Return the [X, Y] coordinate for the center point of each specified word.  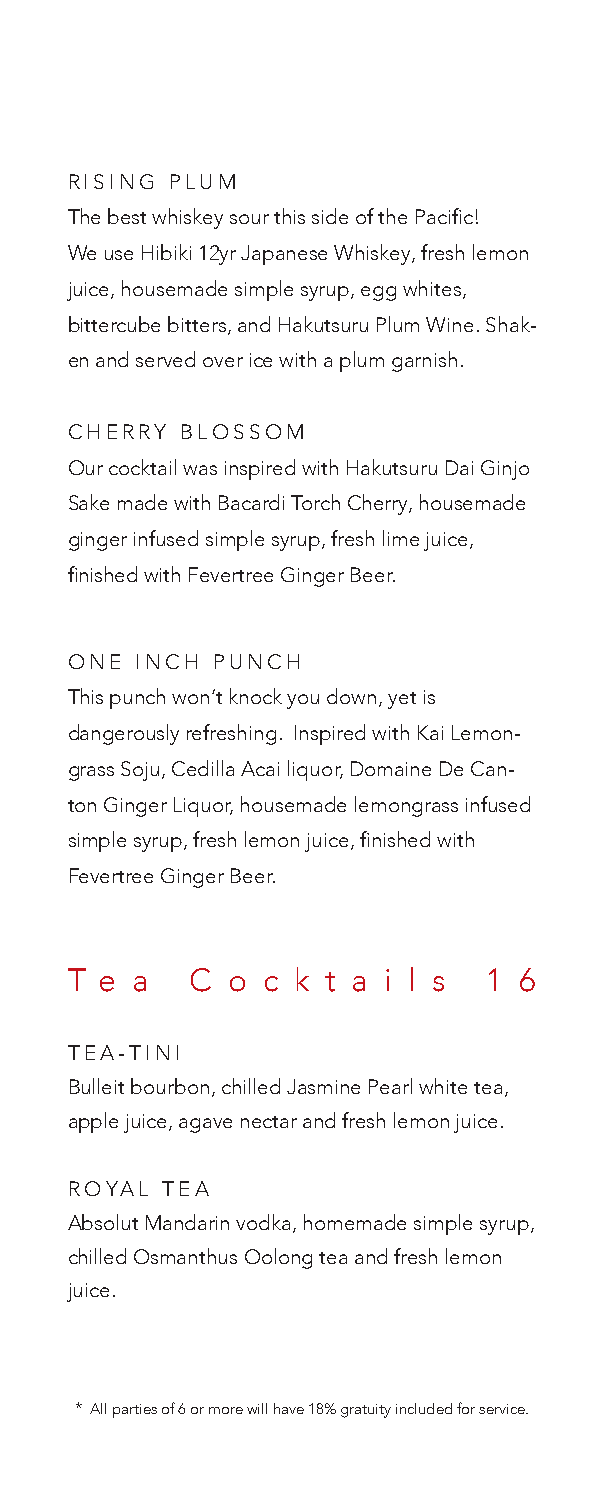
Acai [260, 768]
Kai [430, 732]
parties [135, 1411]
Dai [459, 467]
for [466, 1408]
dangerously [124, 734]
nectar [269, 1122]
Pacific [444, 216]
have [289, 1408]
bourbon [170, 1086]
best [127, 216]
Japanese [284, 255]
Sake [89, 502]
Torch [315, 502]
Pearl [390, 1086]
